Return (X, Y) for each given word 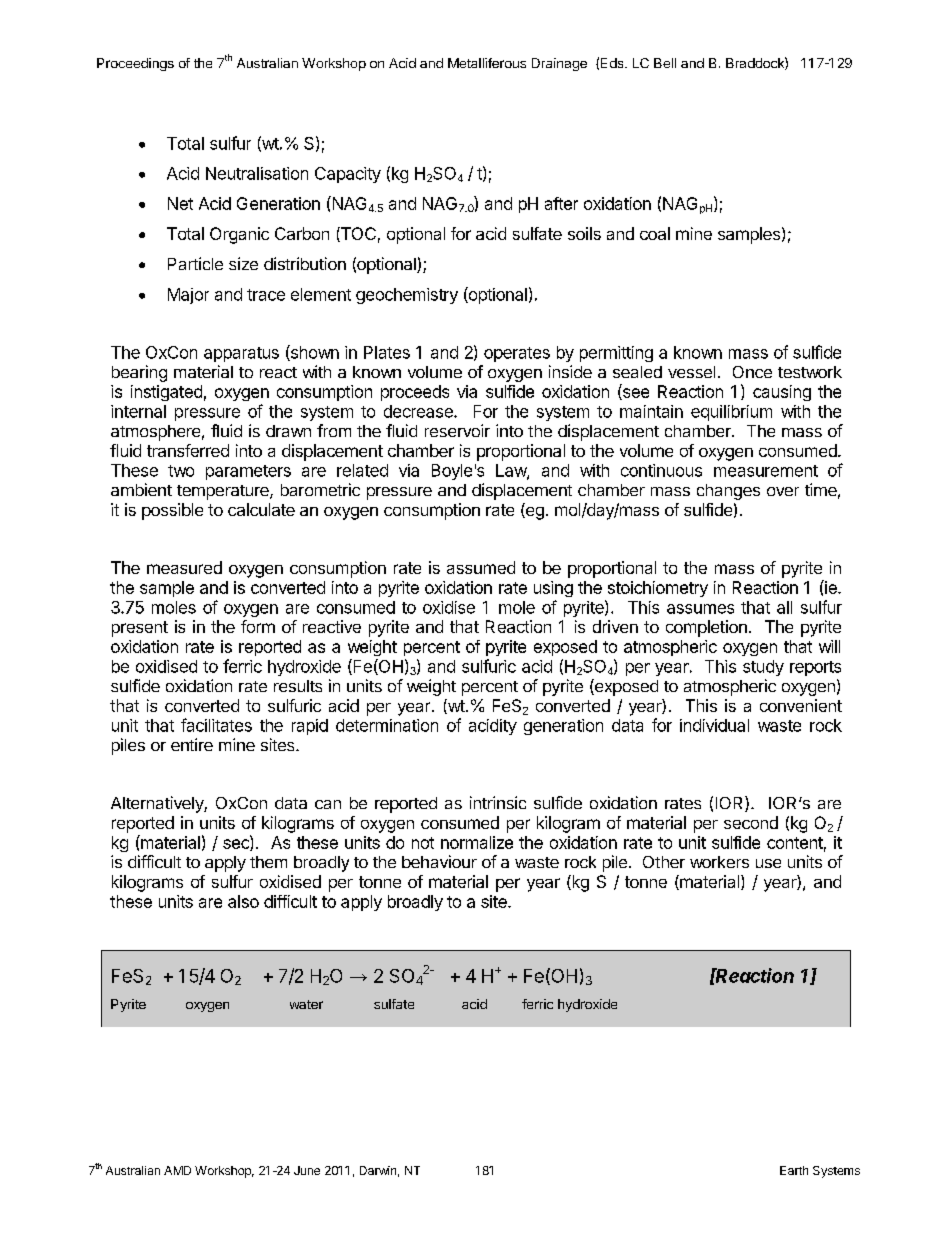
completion (706, 628)
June (307, 1170)
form (258, 626)
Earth (794, 1170)
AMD (177, 1170)
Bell (665, 63)
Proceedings (135, 64)
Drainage (559, 64)
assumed (481, 567)
